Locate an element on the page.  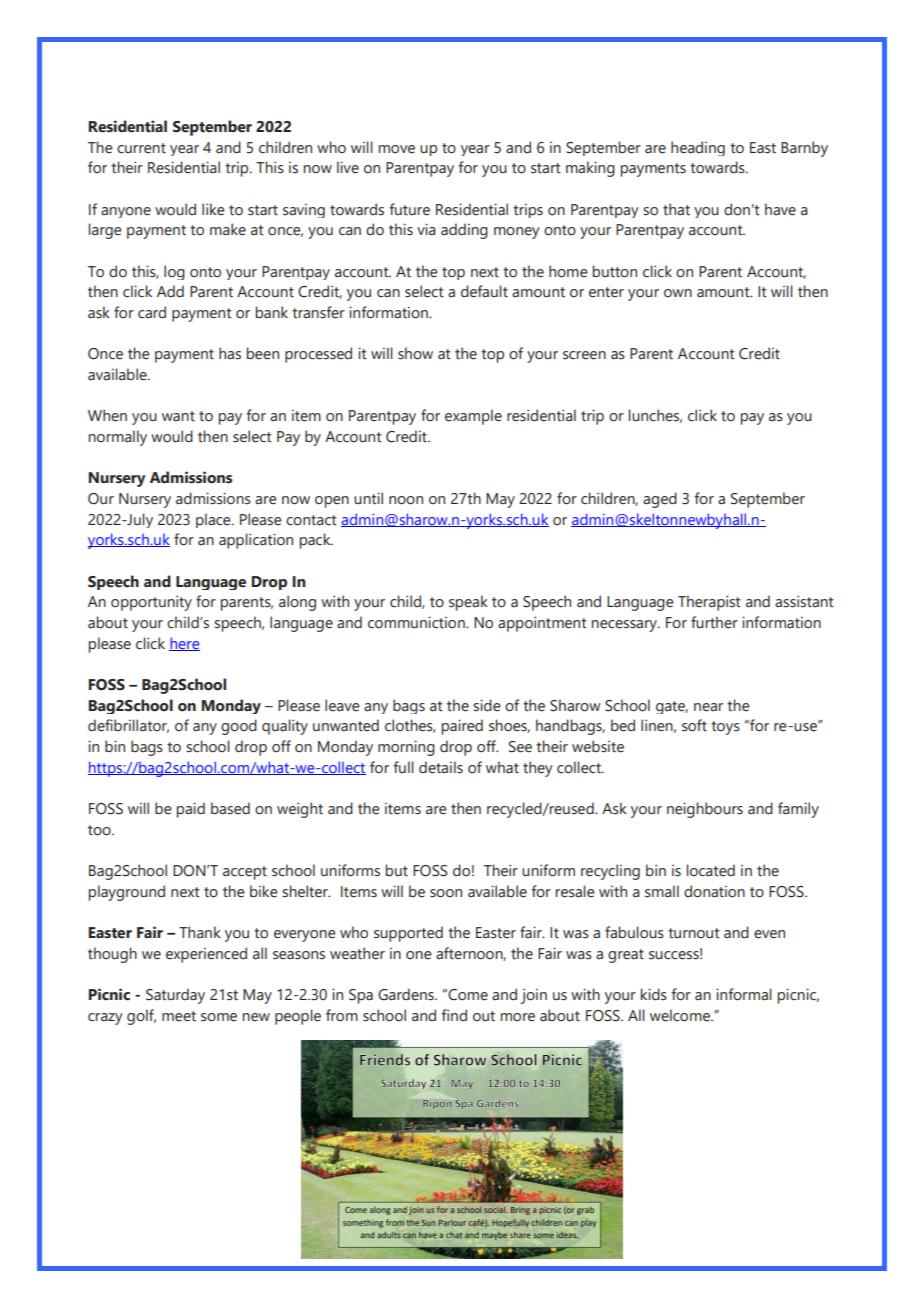
show is located at coordinates (415, 353).
